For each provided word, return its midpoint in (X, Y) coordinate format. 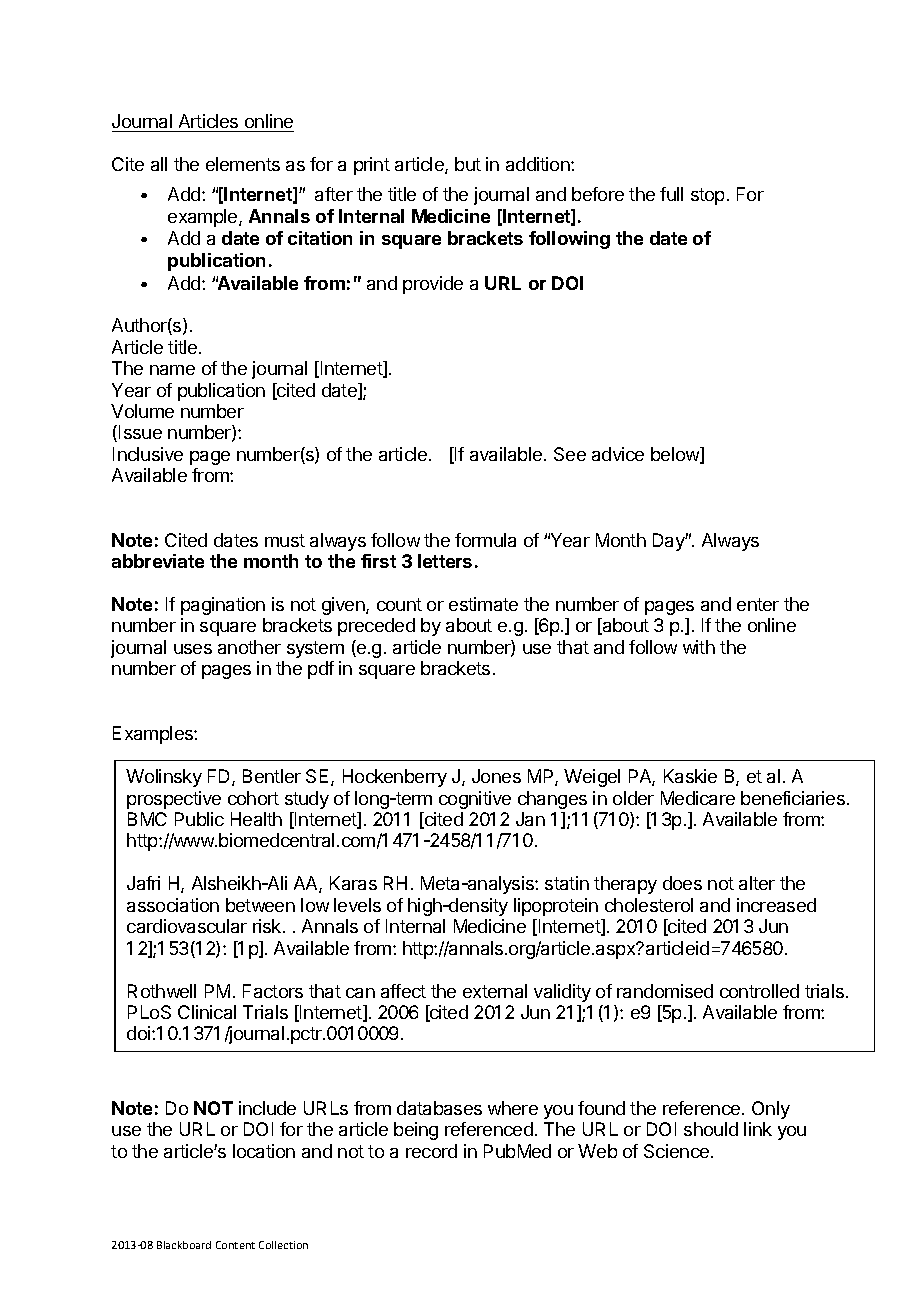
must (285, 540)
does (682, 883)
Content (235, 1245)
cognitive (475, 800)
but (468, 164)
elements (243, 164)
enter (758, 604)
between (260, 905)
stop (707, 196)
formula (485, 540)
